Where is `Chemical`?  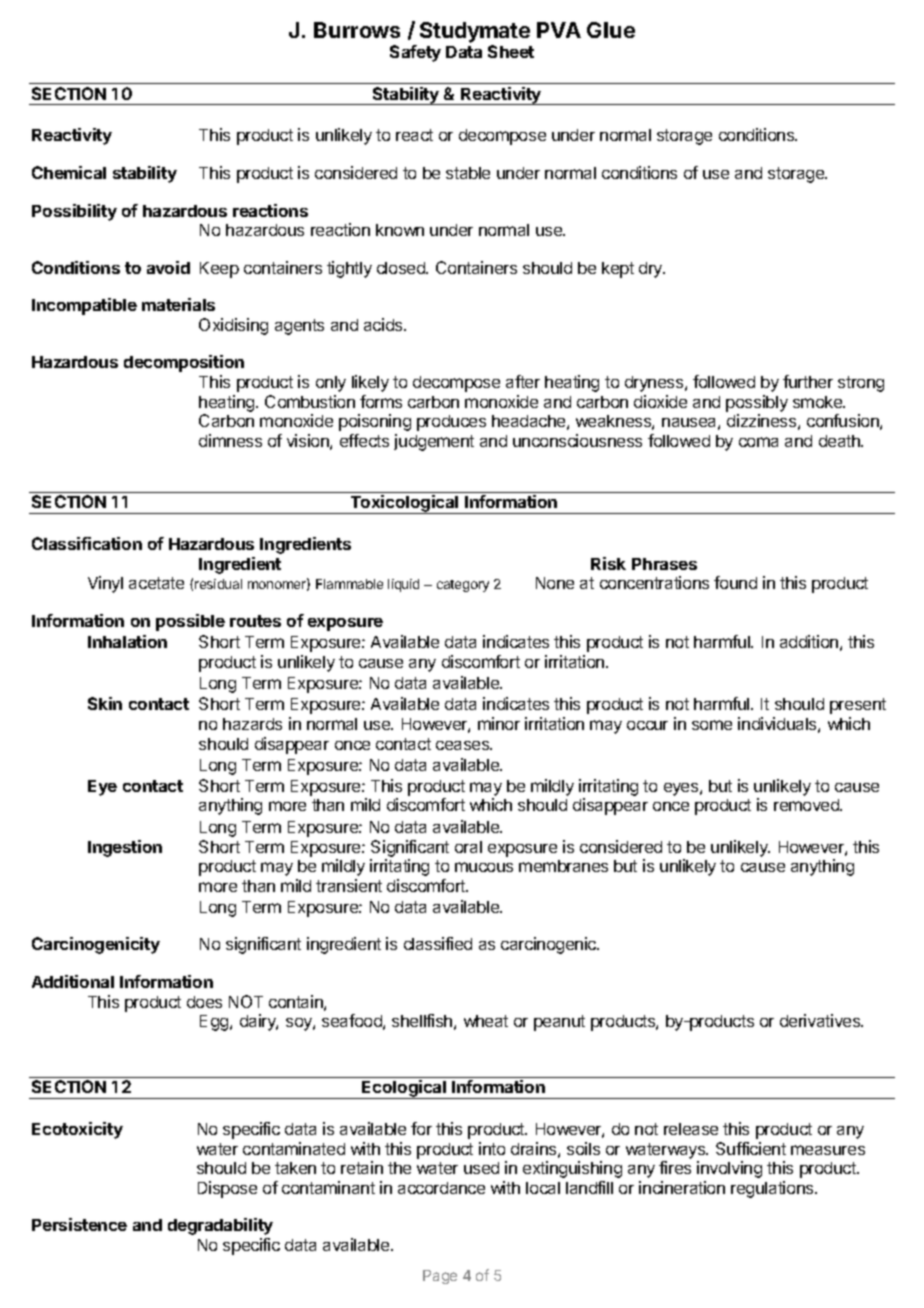
Chemical is located at coordinates (69, 172).
